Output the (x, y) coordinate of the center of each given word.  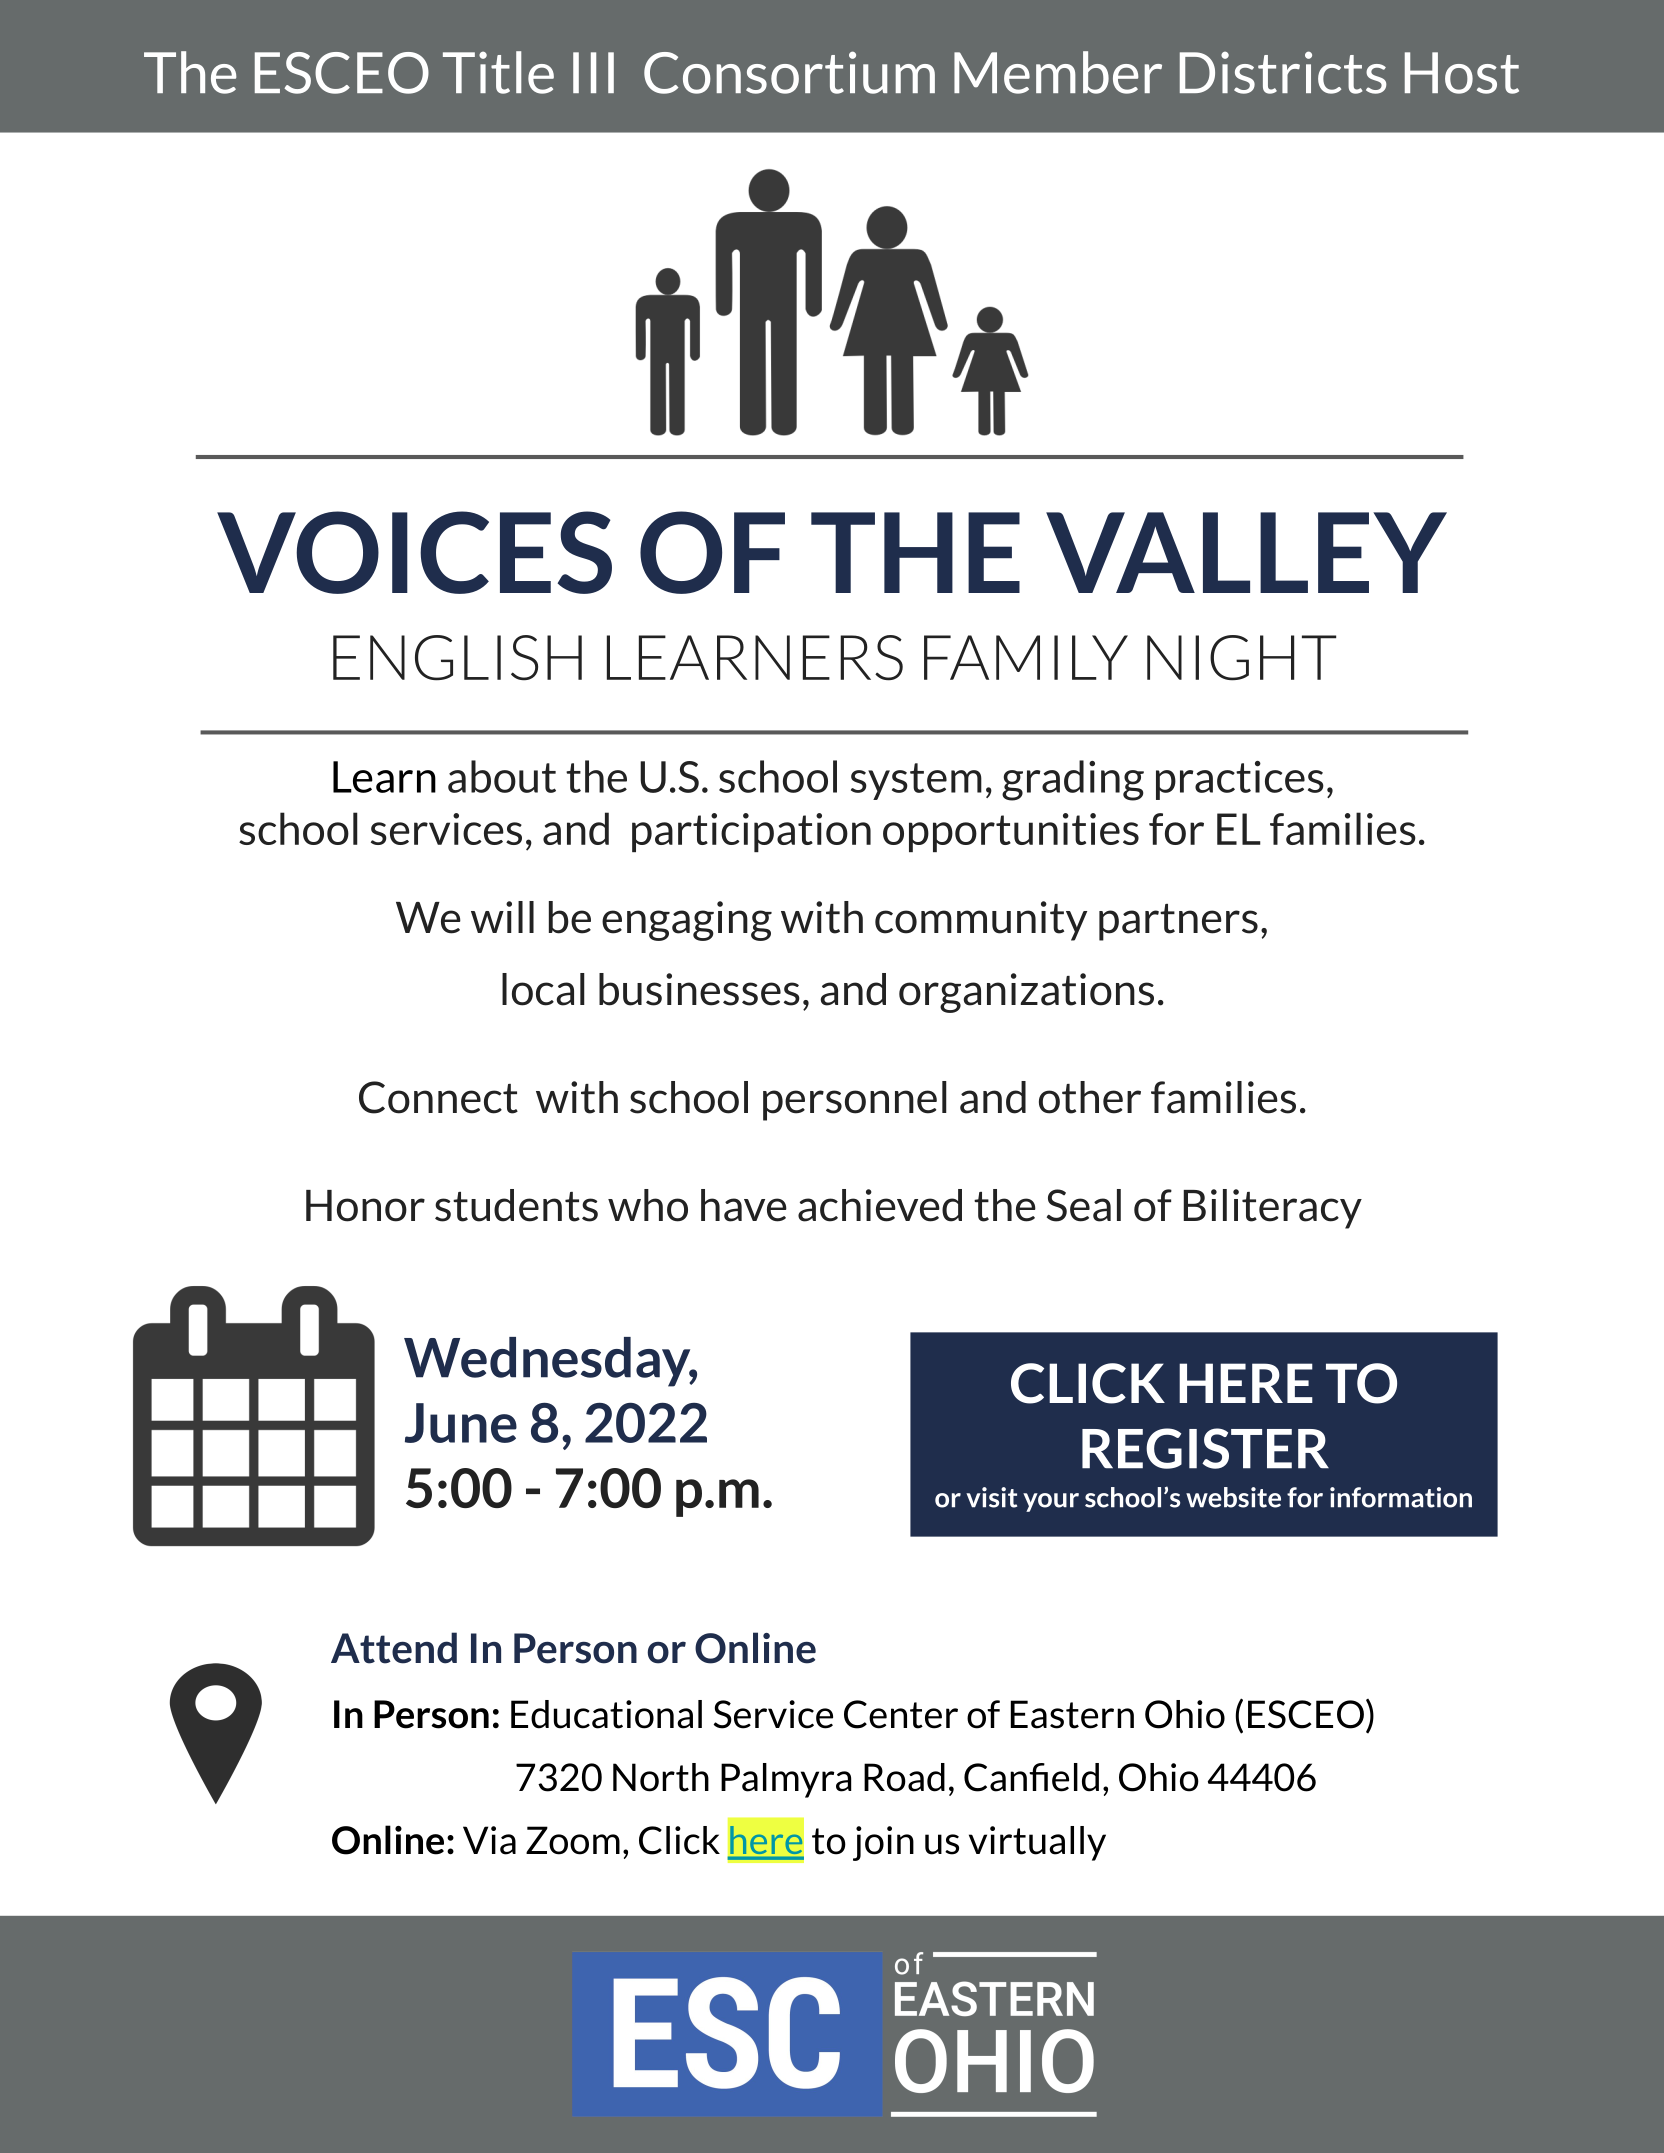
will (502, 917)
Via (489, 1840)
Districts (1283, 72)
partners (1178, 922)
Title (498, 72)
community (981, 921)
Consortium (789, 72)
